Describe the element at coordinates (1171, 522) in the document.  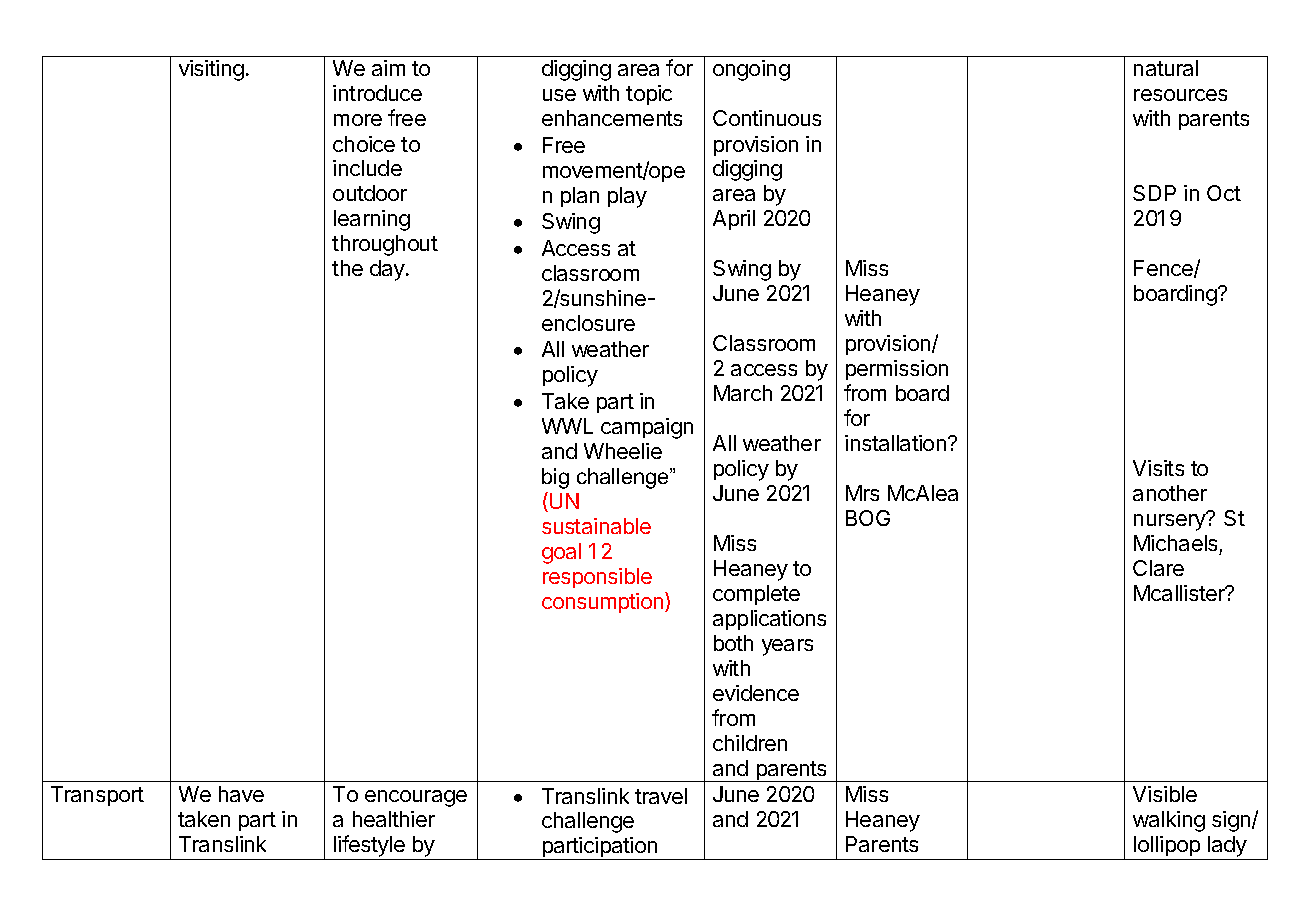
I see `nursery` at that location.
